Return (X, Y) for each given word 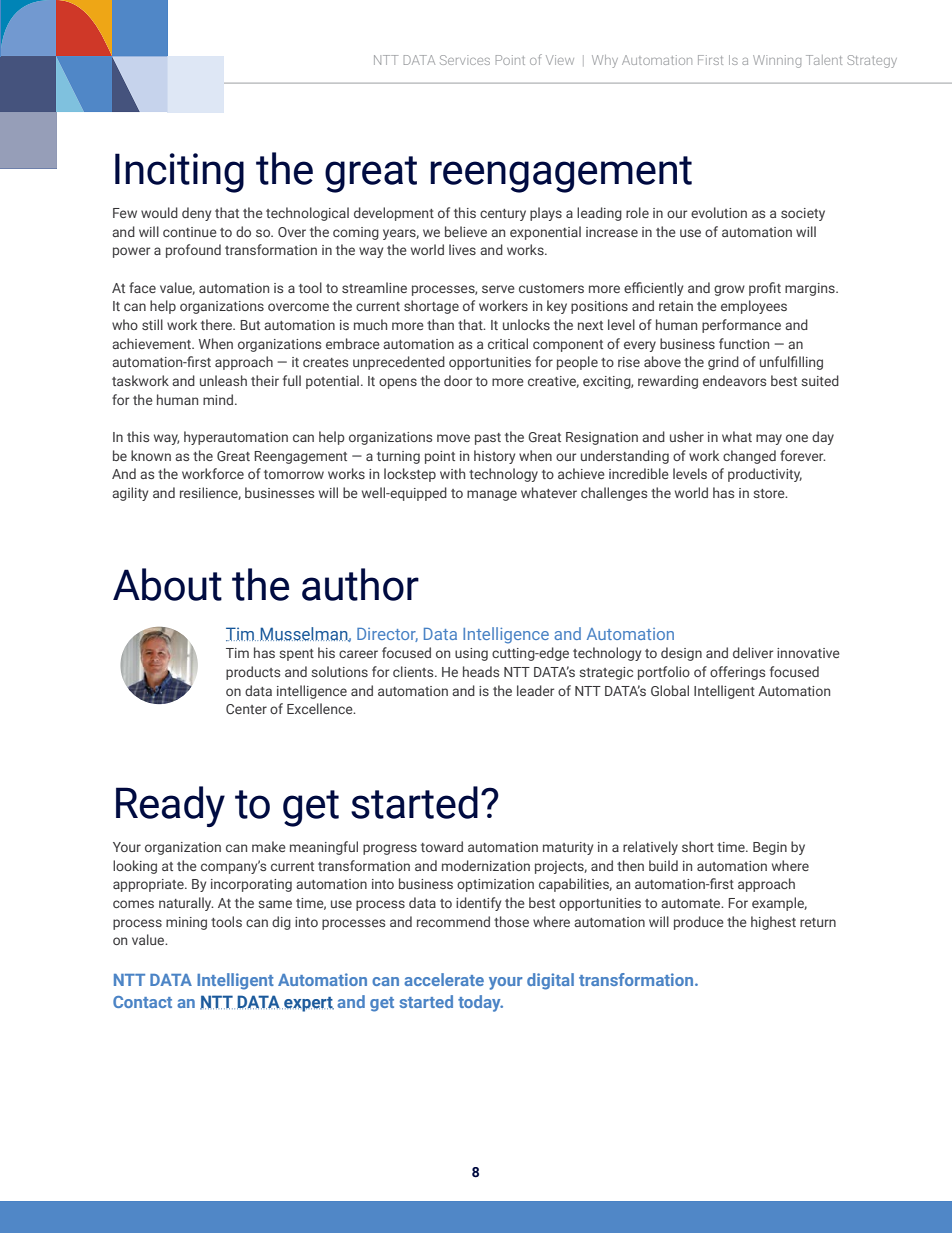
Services (465, 60)
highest (773, 923)
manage (492, 495)
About (167, 584)
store (770, 493)
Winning (777, 61)
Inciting (179, 173)
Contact (142, 1002)
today (480, 1003)
